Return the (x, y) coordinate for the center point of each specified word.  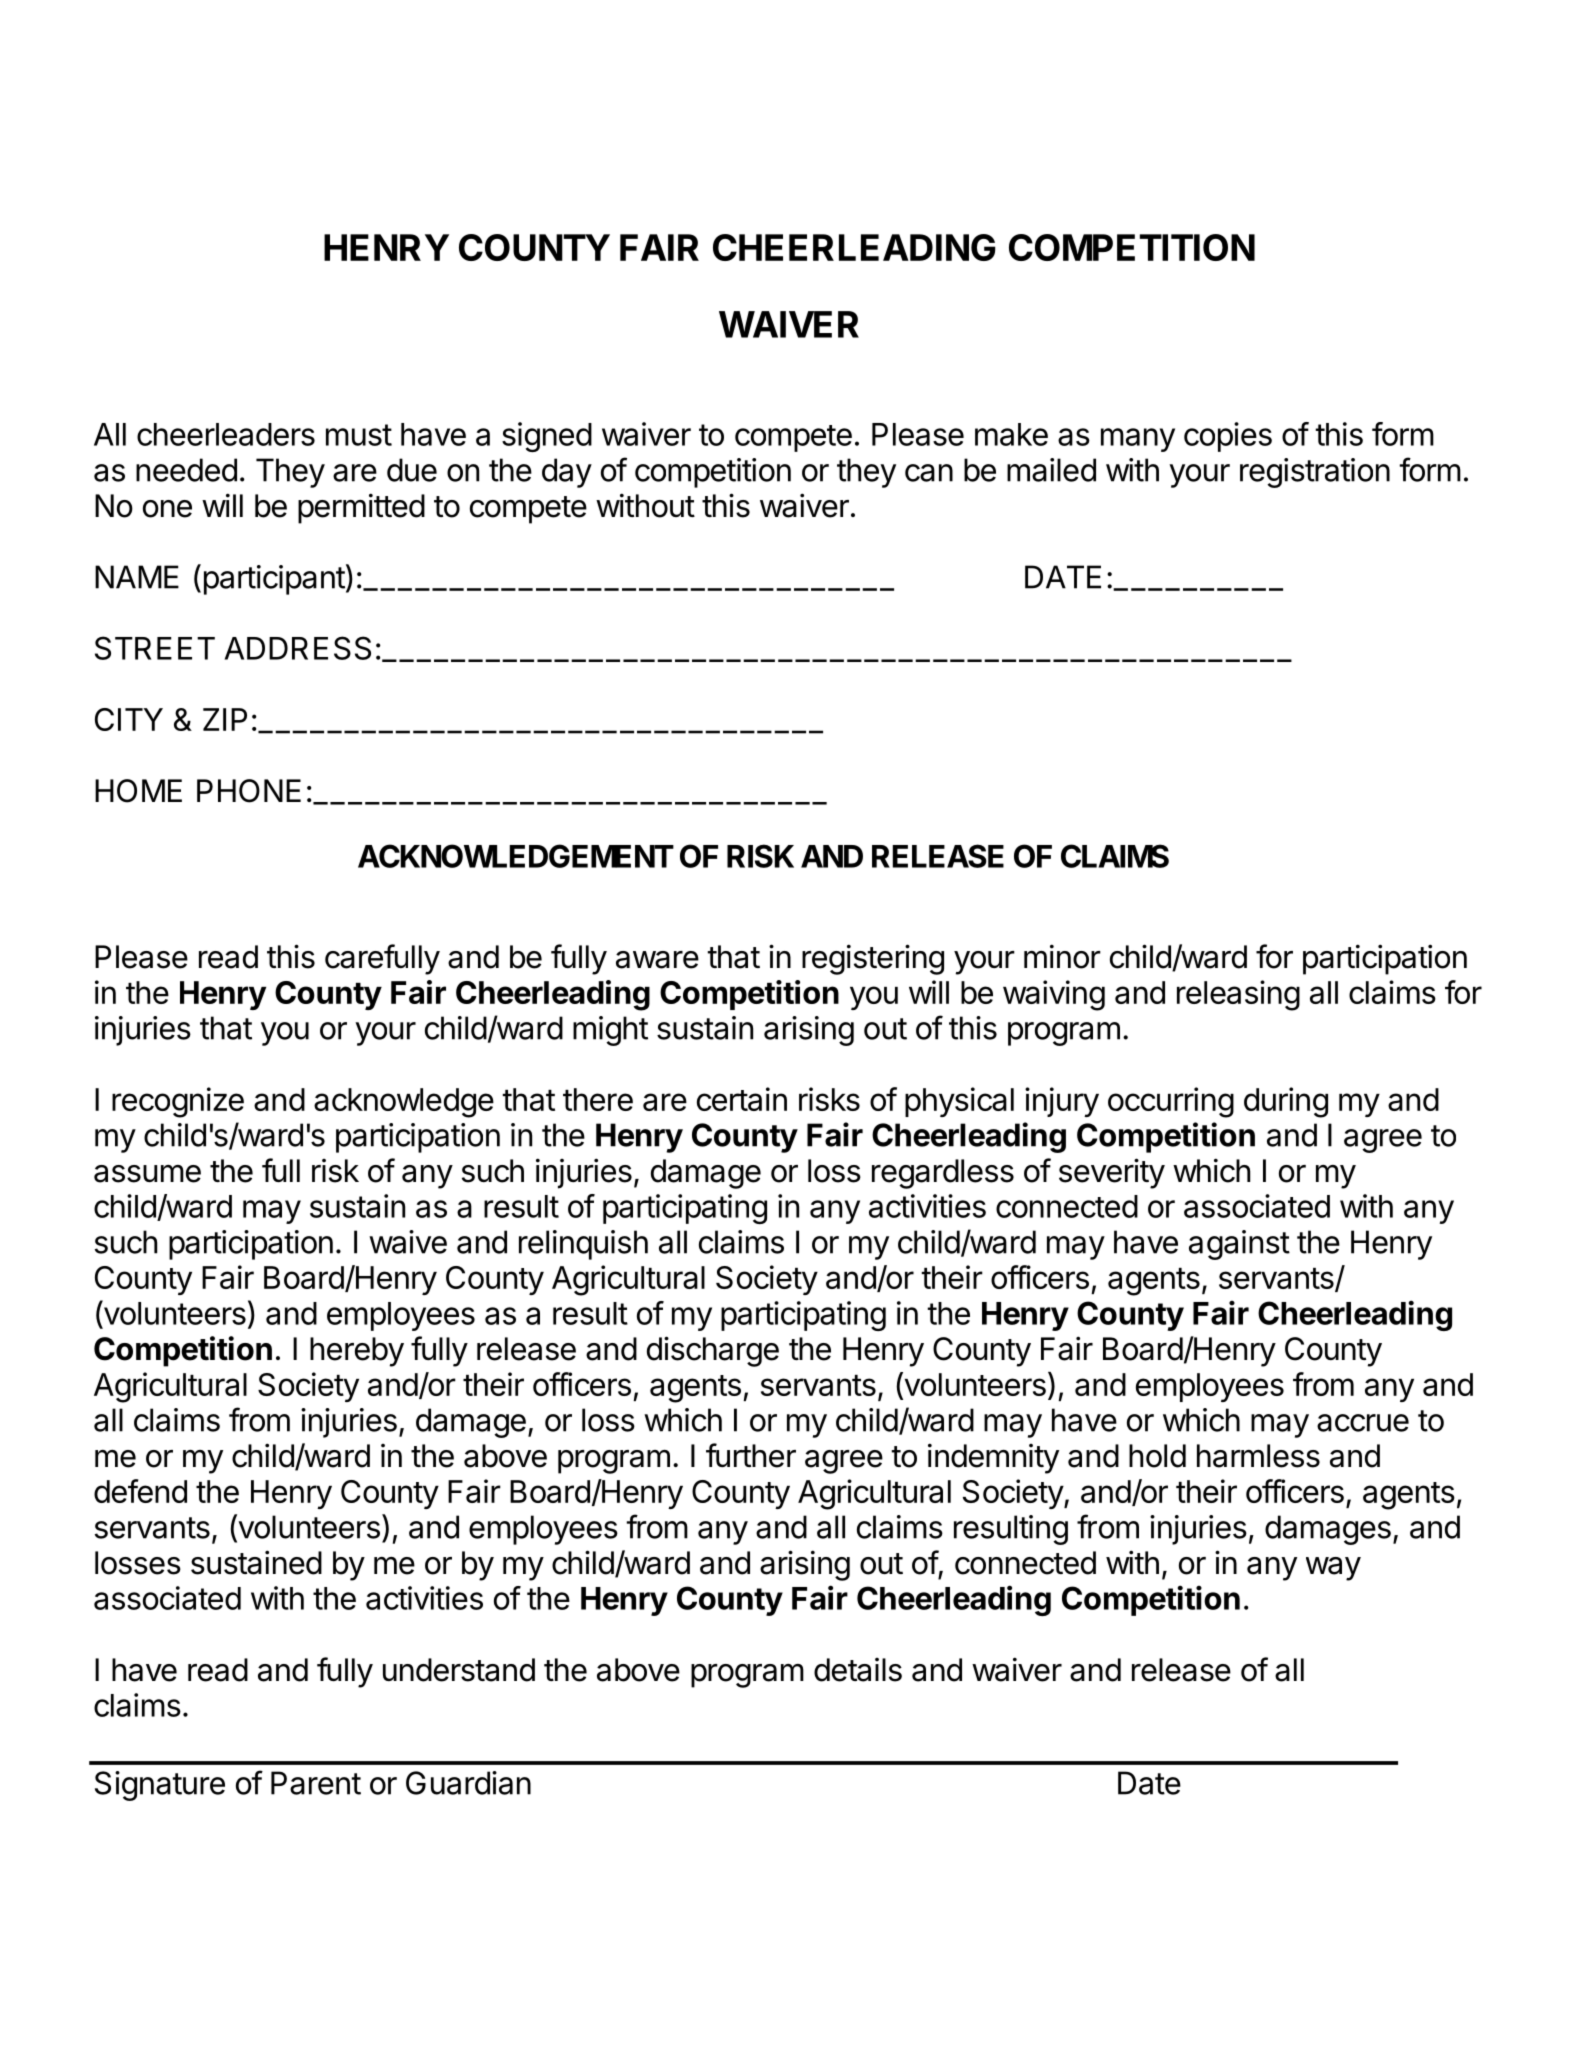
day (567, 473)
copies (1228, 437)
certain (742, 1099)
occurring (1171, 1102)
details (858, 1670)
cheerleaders (226, 434)
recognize (178, 1102)
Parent (316, 1783)
